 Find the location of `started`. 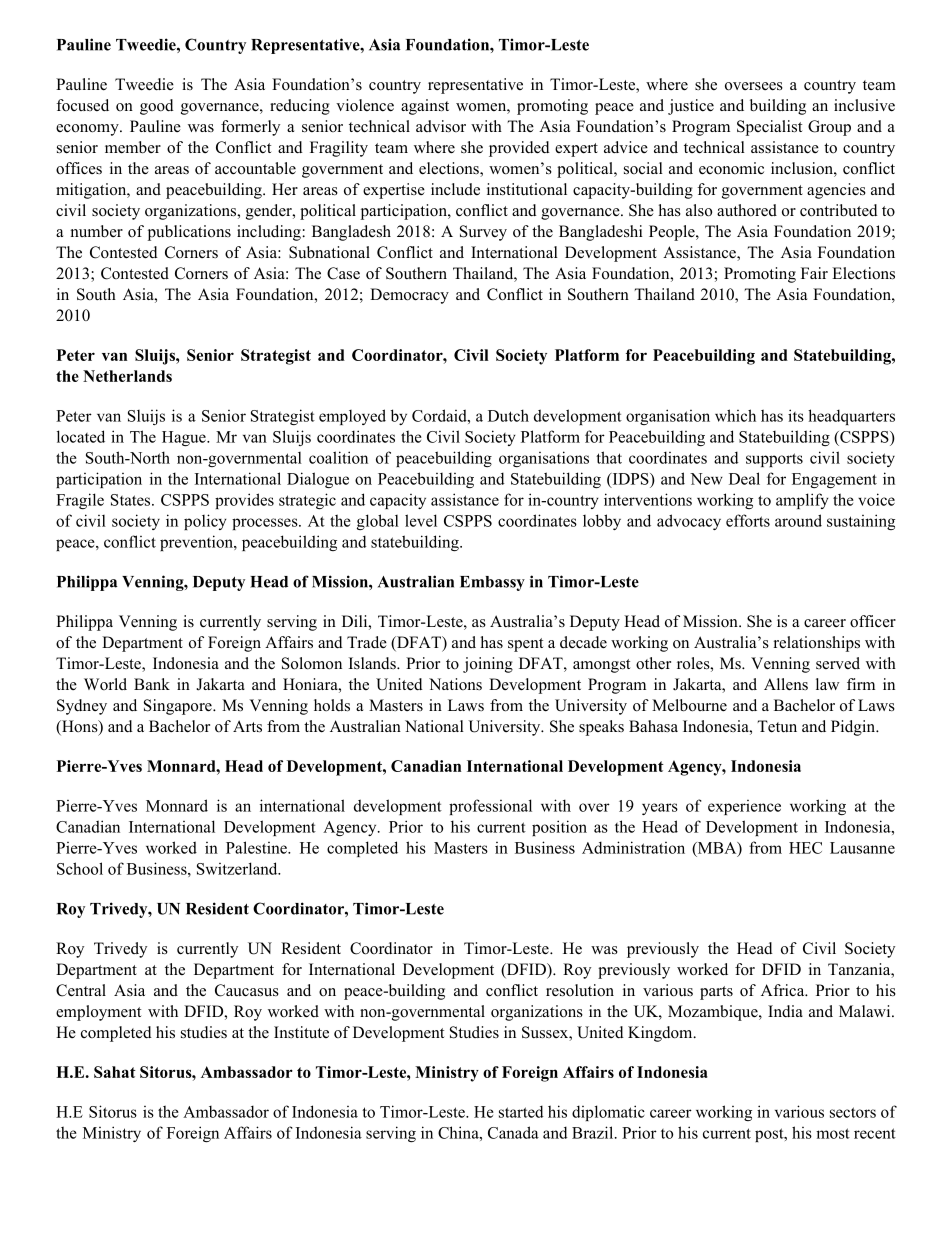

started is located at coordinates (521, 1111).
